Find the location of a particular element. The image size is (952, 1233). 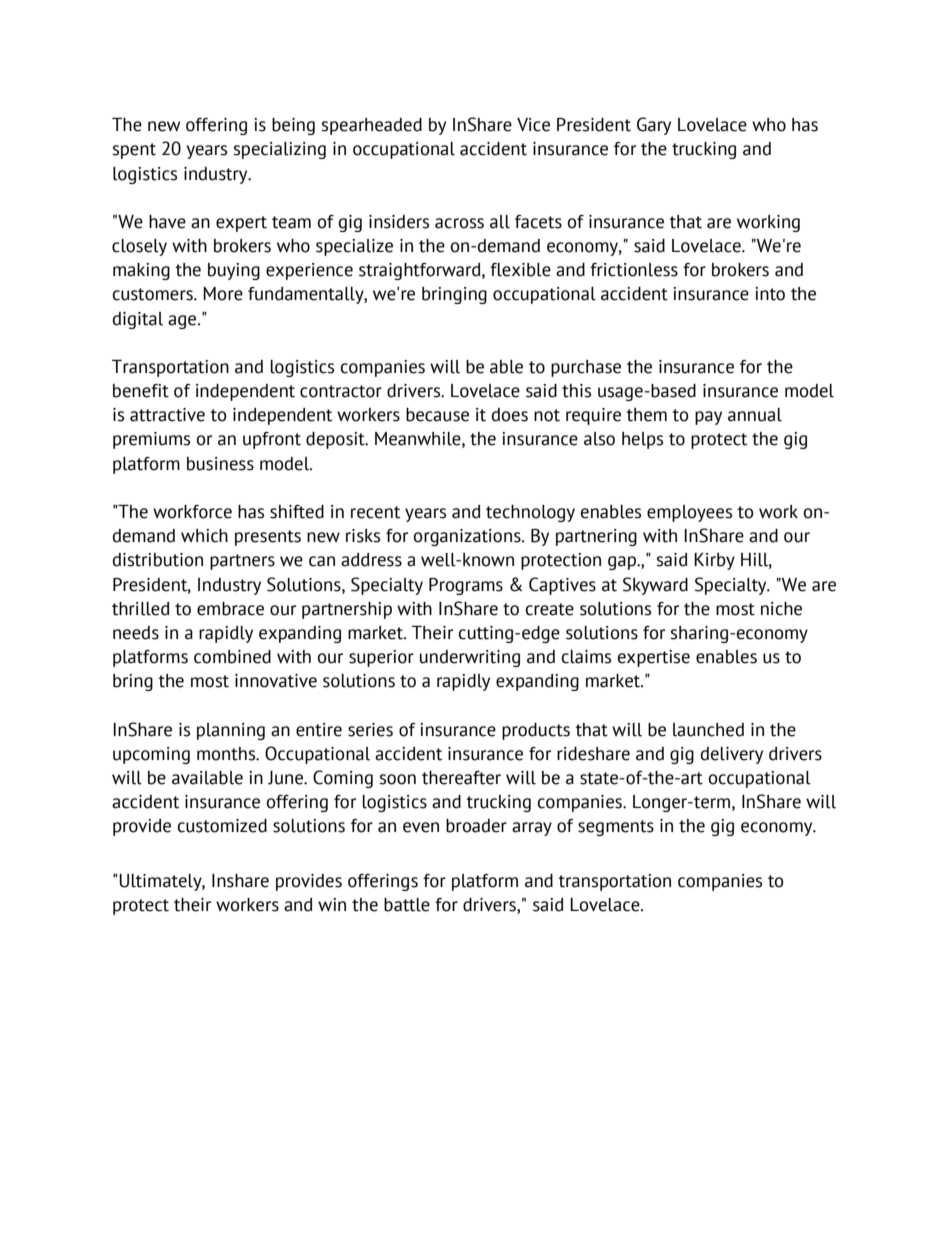

organizations is located at coordinates (468, 537).
